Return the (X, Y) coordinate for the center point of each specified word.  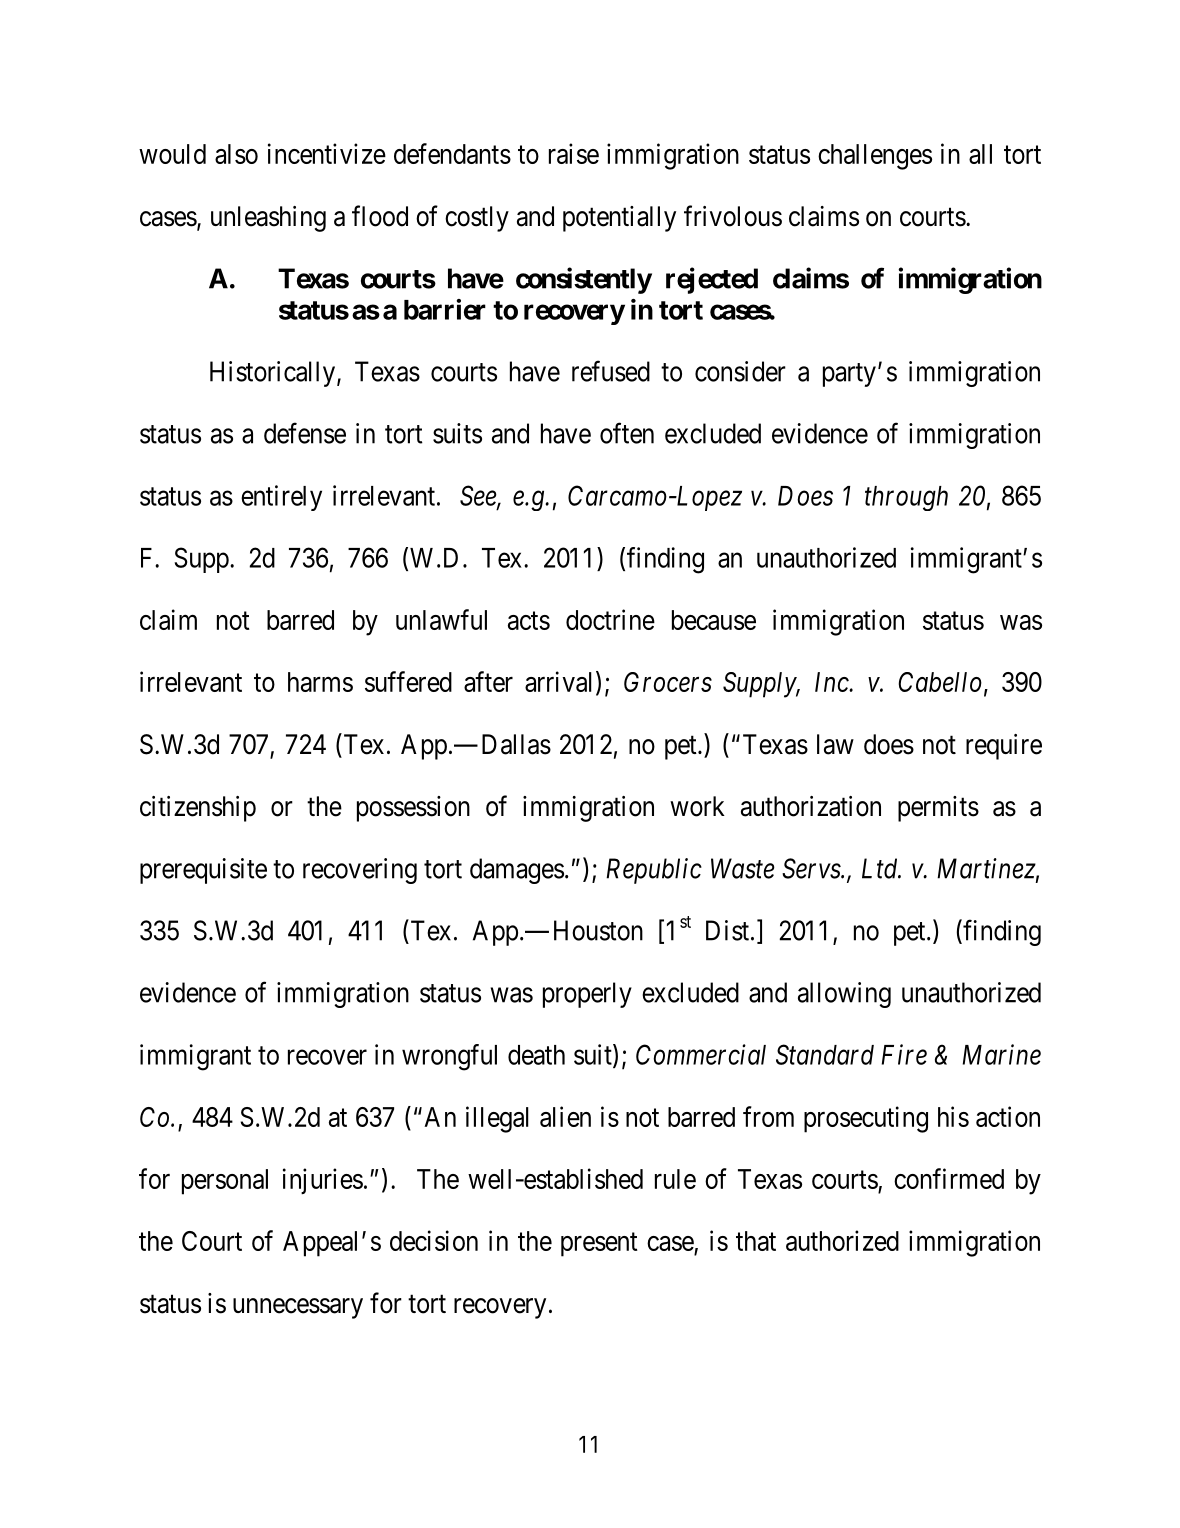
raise (574, 153)
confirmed (949, 1178)
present (599, 1245)
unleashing (268, 219)
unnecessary (298, 1308)
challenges (875, 157)
